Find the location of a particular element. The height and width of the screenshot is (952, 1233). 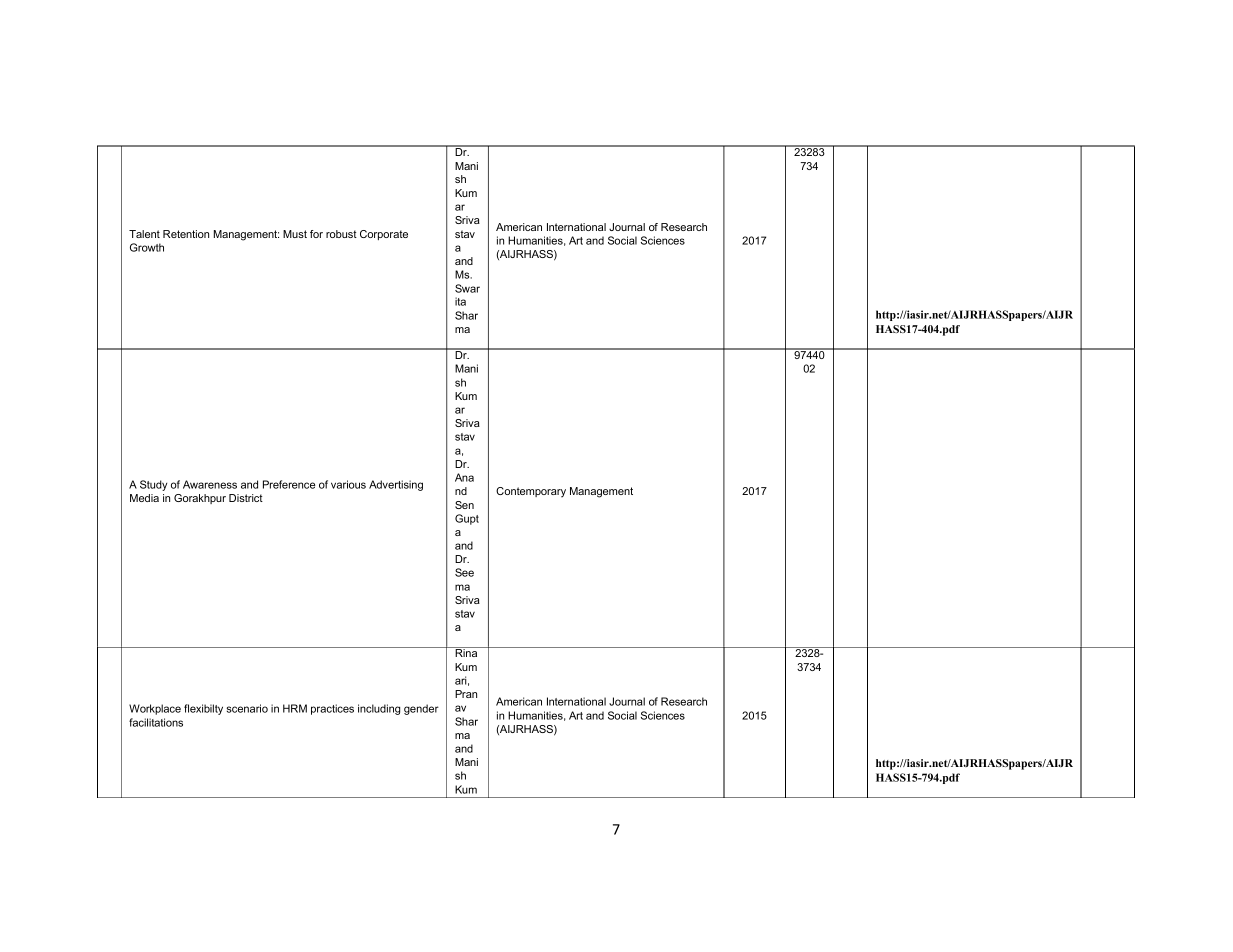

Preference is located at coordinates (289, 484).
